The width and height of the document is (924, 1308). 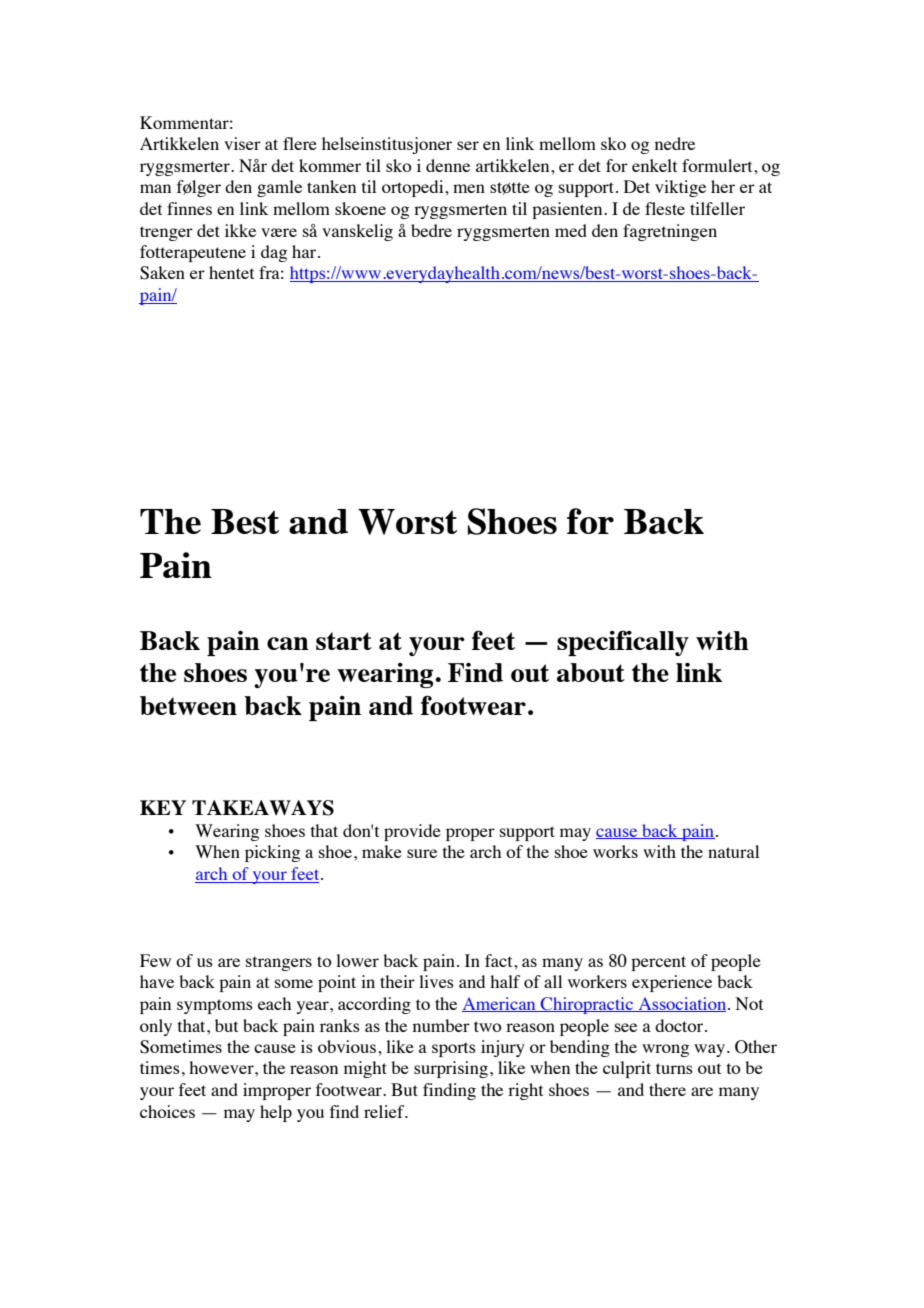 I want to click on start, so click(x=344, y=641).
